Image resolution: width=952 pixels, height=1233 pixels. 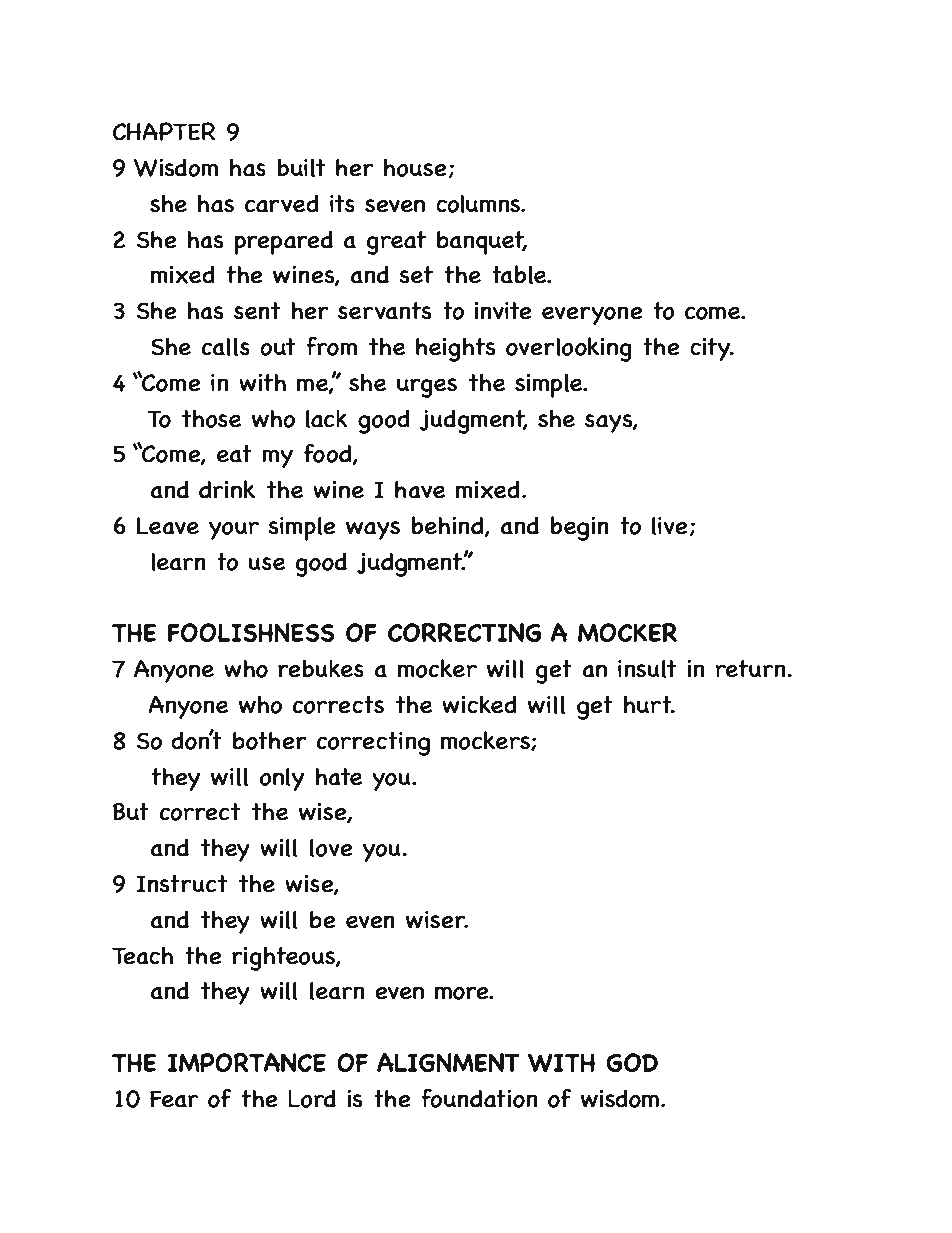 What do you see at coordinates (164, 131) in the screenshot?
I see `CHAPTER` at bounding box center [164, 131].
